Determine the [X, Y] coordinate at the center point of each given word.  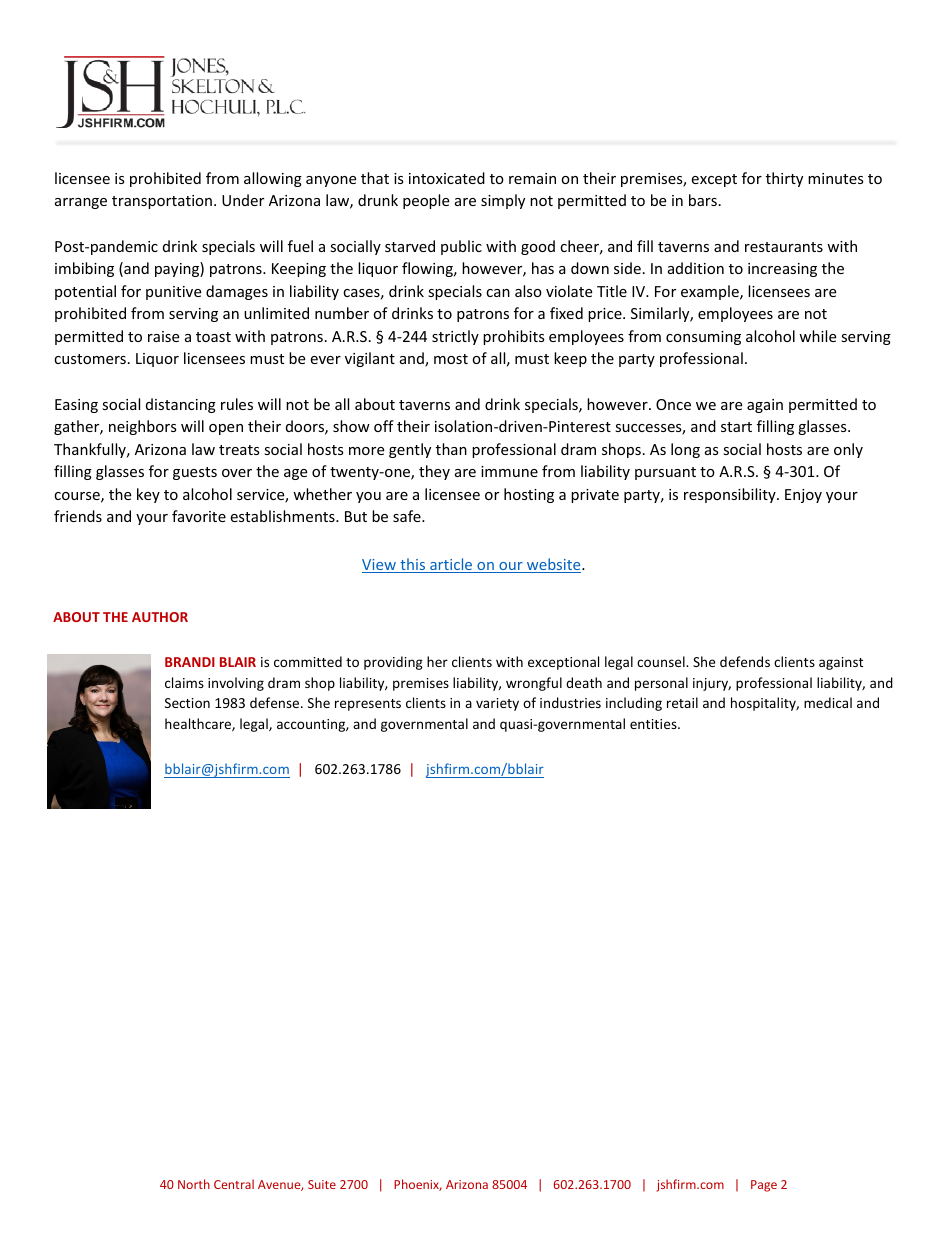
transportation [162, 202]
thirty [784, 179]
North [194, 1184]
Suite [322, 1184]
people [426, 201]
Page [764, 1186]
